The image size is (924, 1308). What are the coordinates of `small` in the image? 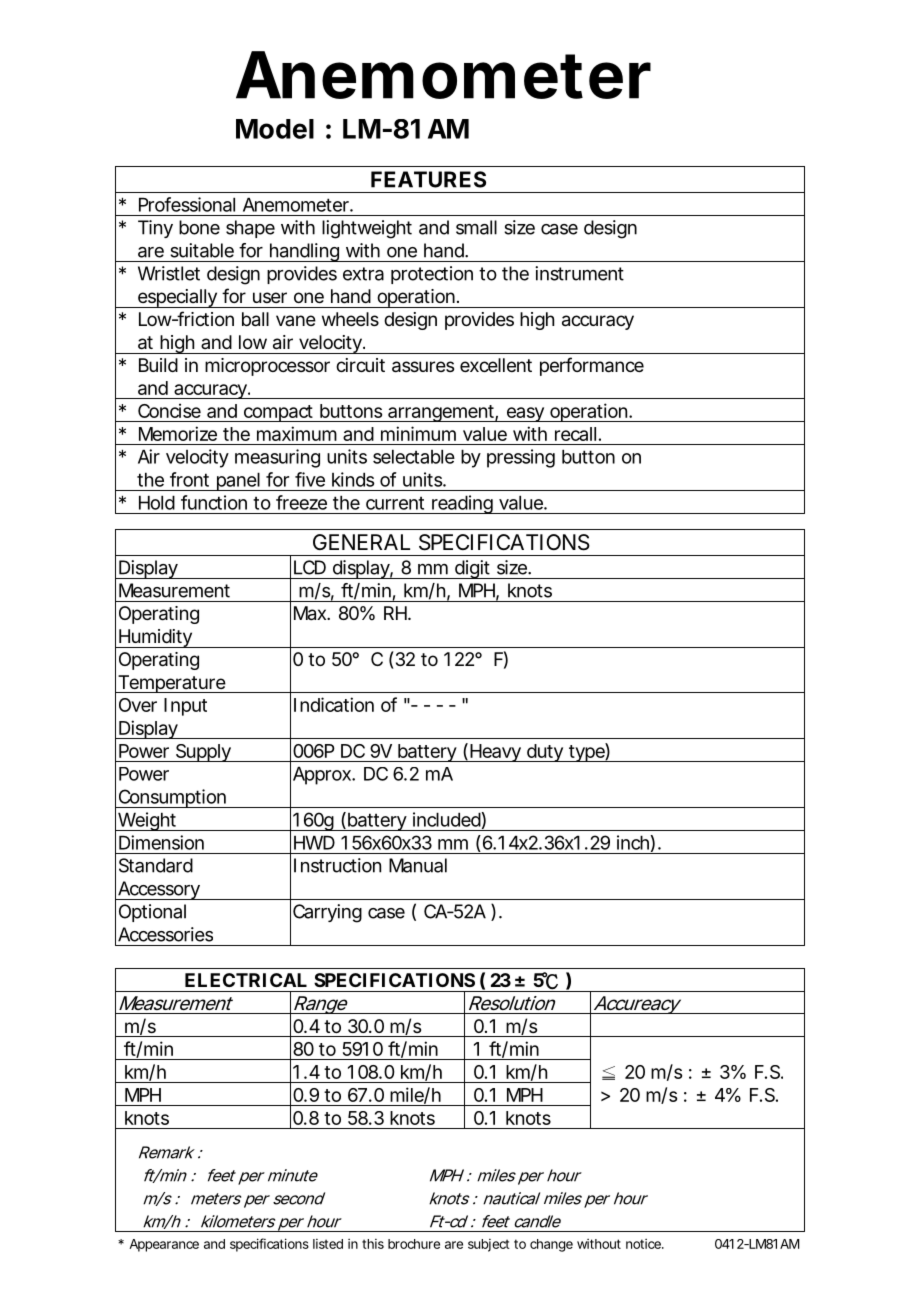 It's located at (476, 227).
